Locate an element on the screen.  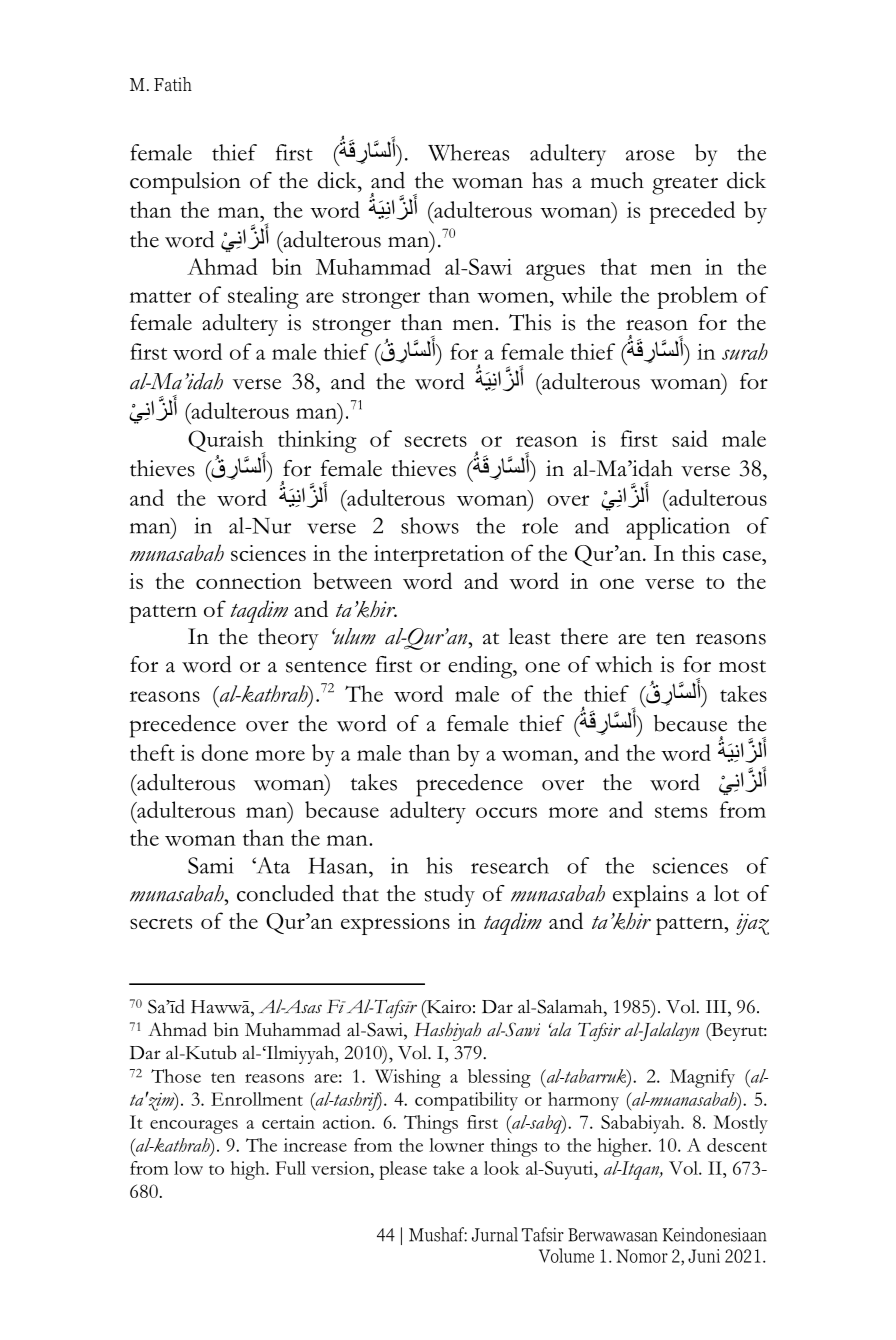
ending is located at coordinates (481, 667).
